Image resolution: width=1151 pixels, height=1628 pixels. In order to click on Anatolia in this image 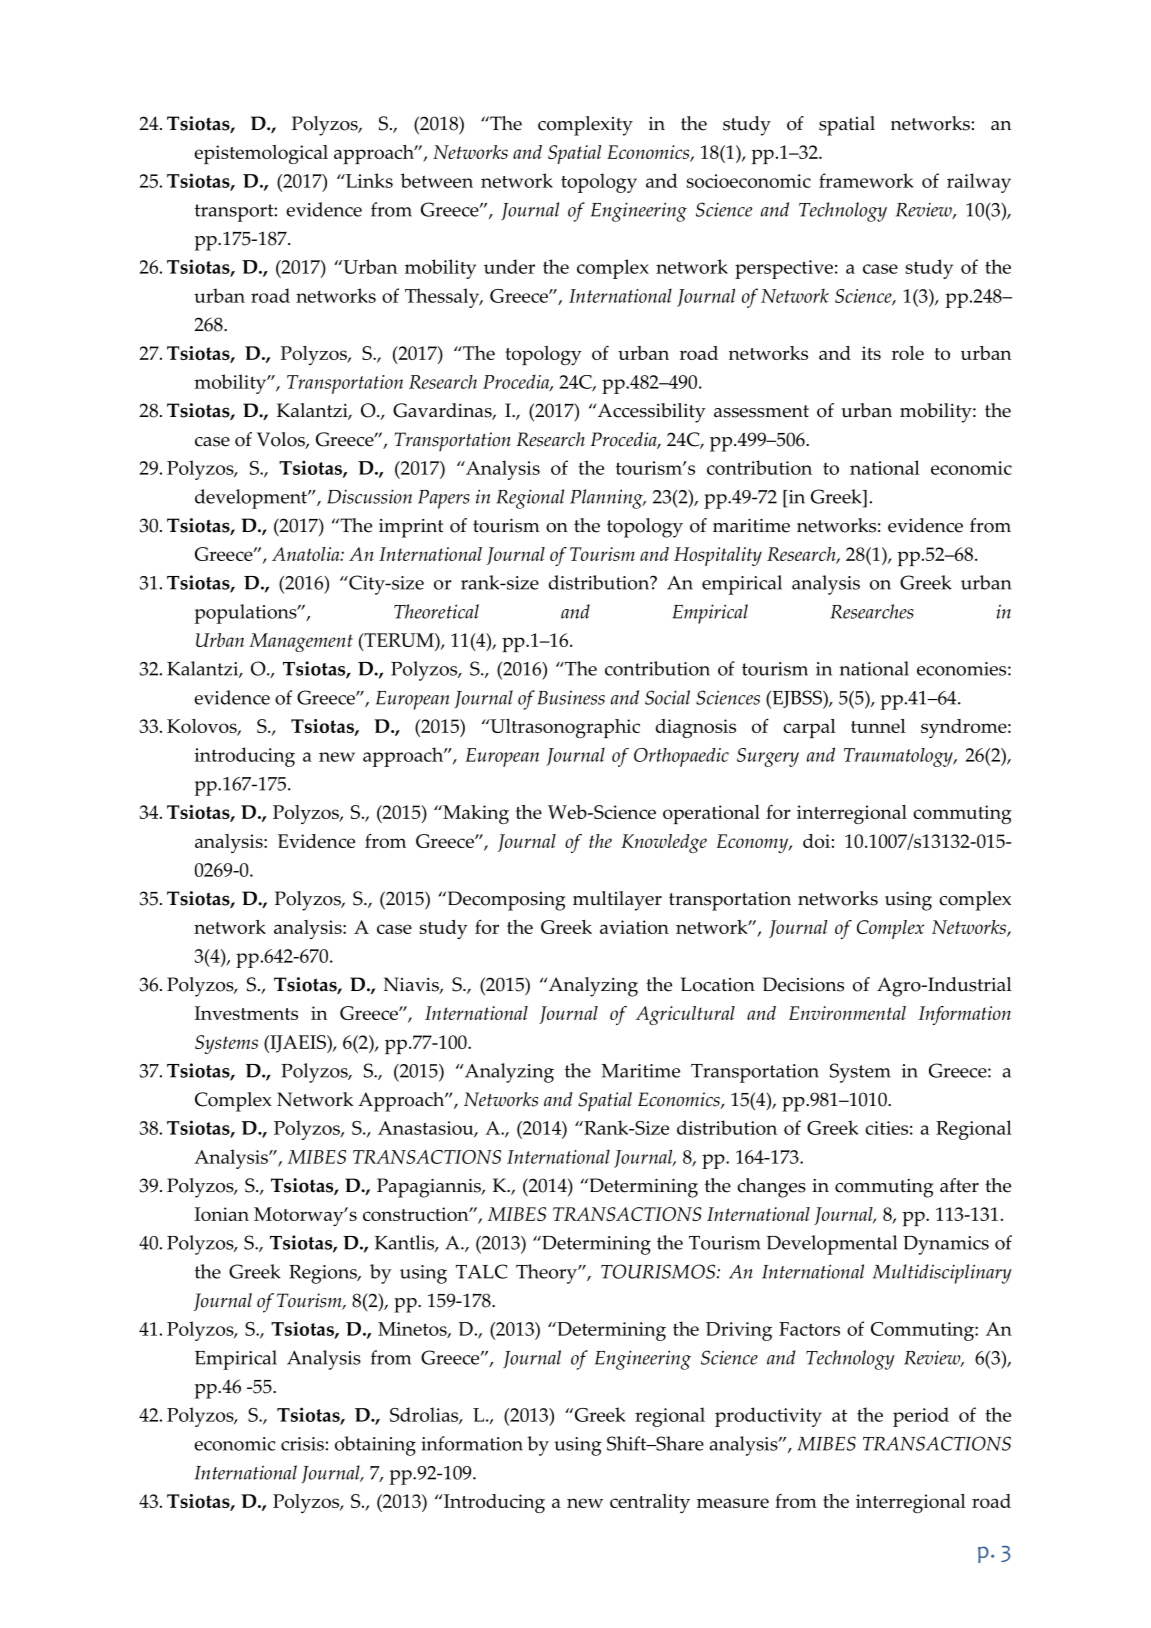, I will do `click(307, 554)`.
